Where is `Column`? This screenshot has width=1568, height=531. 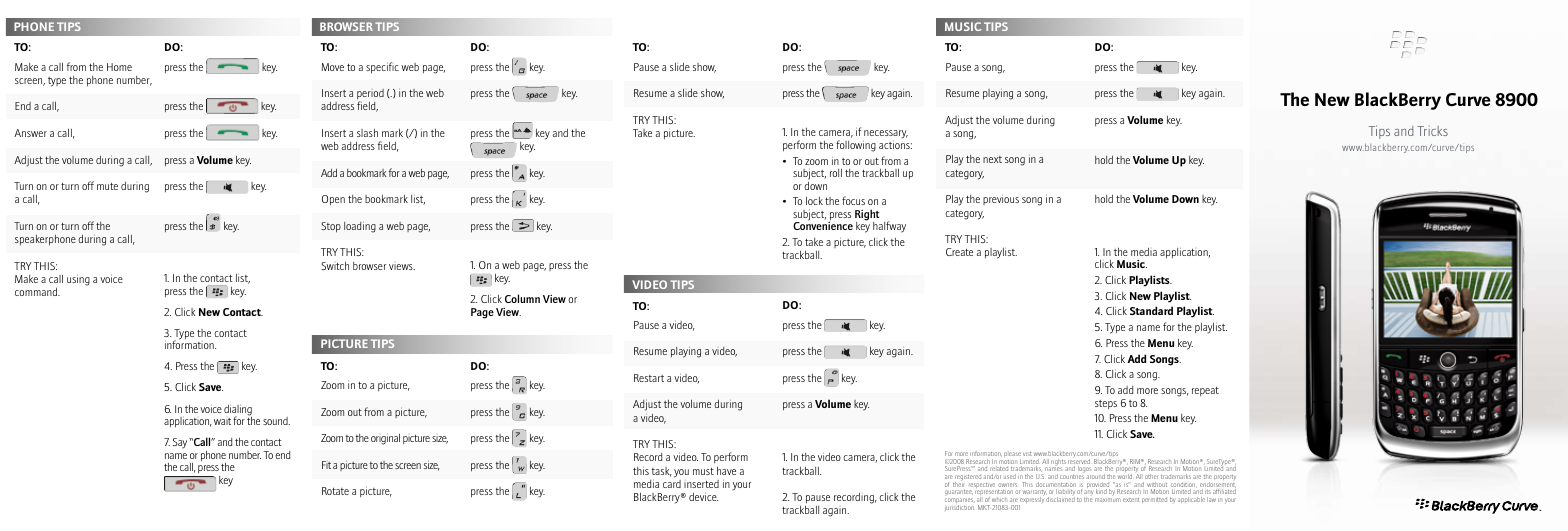 Column is located at coordinates (522, 298).
